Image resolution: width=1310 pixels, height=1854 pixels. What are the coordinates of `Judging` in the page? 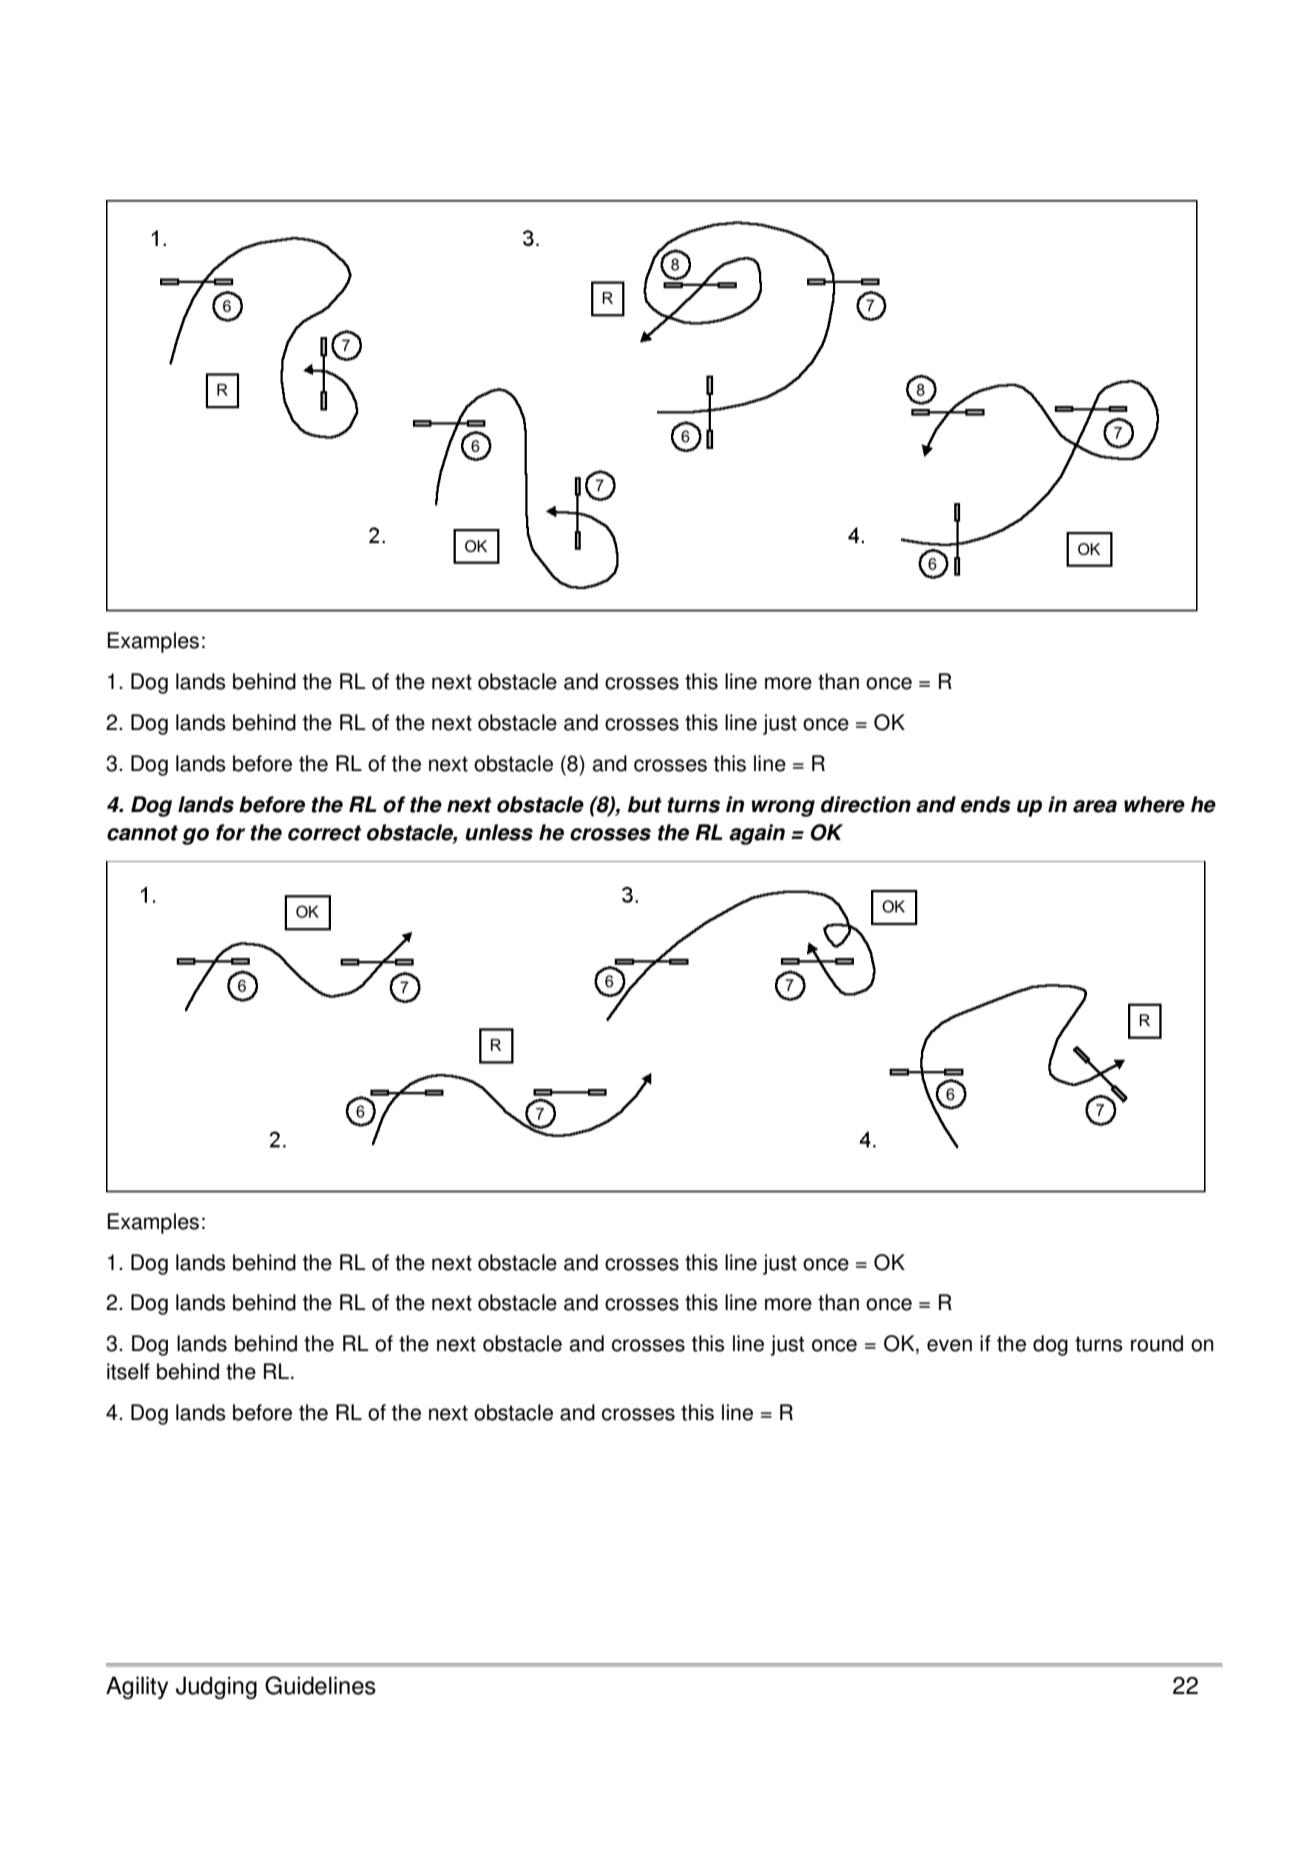 It's located at (216, 1687).
